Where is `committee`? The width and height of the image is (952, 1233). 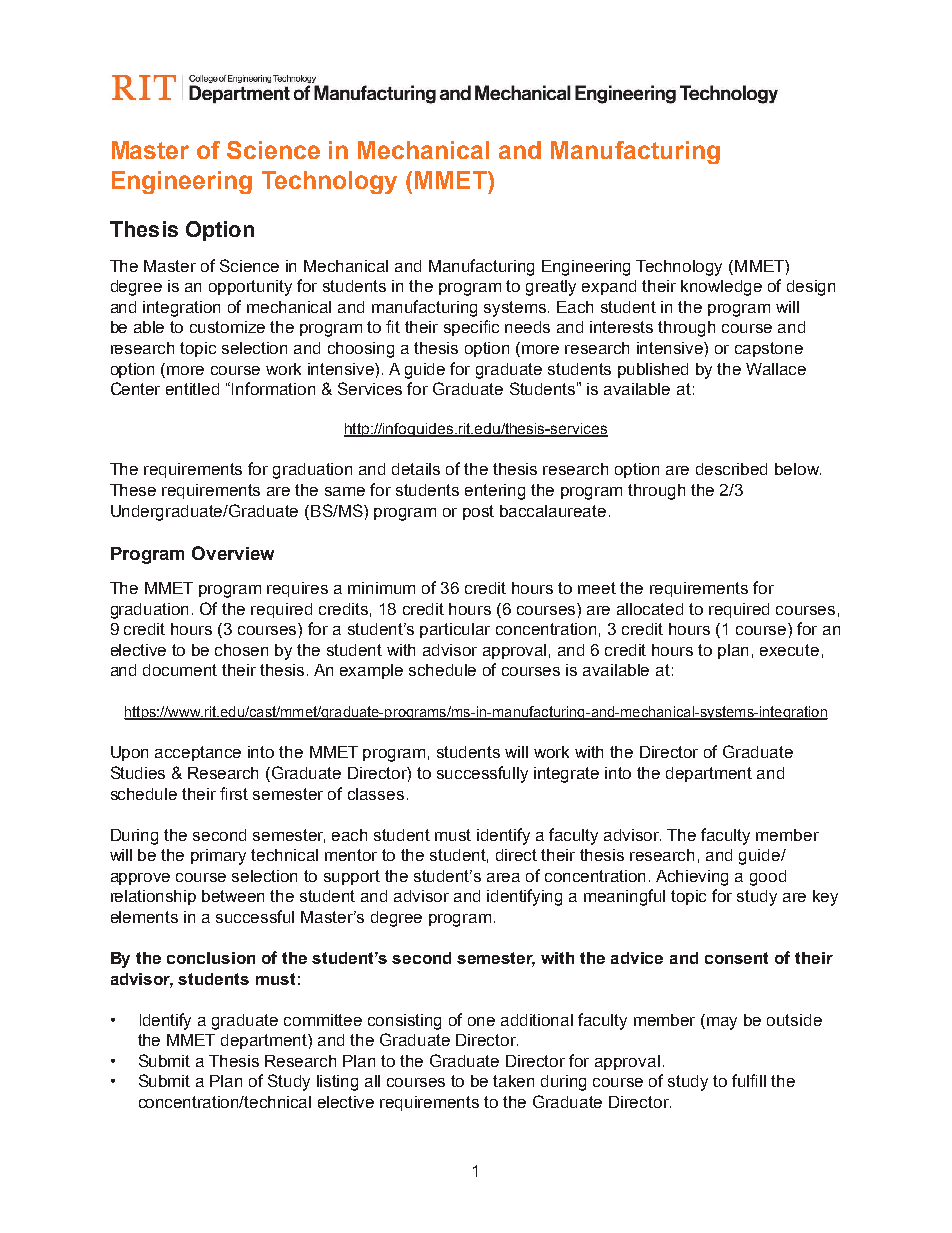
committee is located at coordinates (323, 1020).
